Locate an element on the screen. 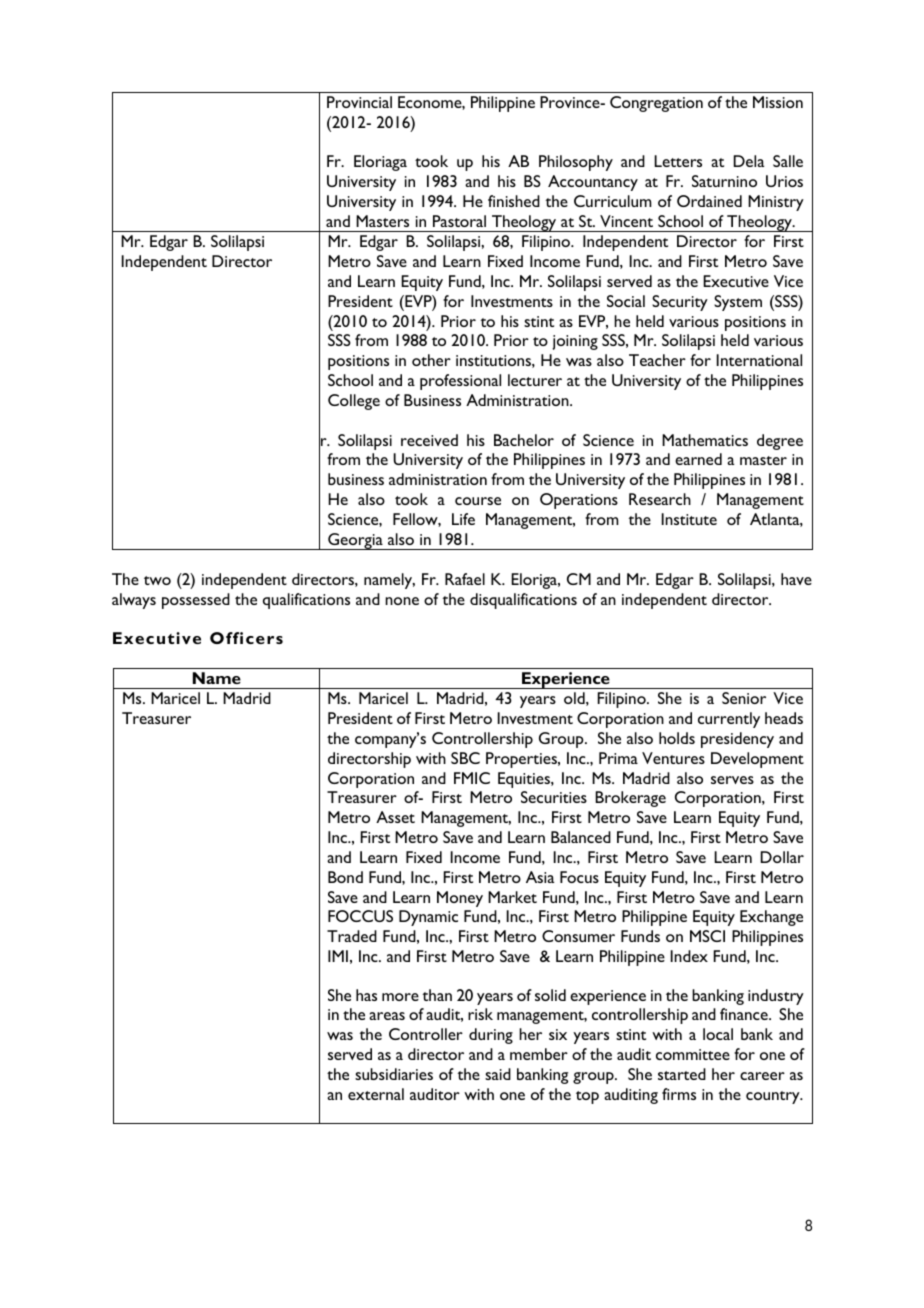  Bond is located at coordinates (345, 877).
